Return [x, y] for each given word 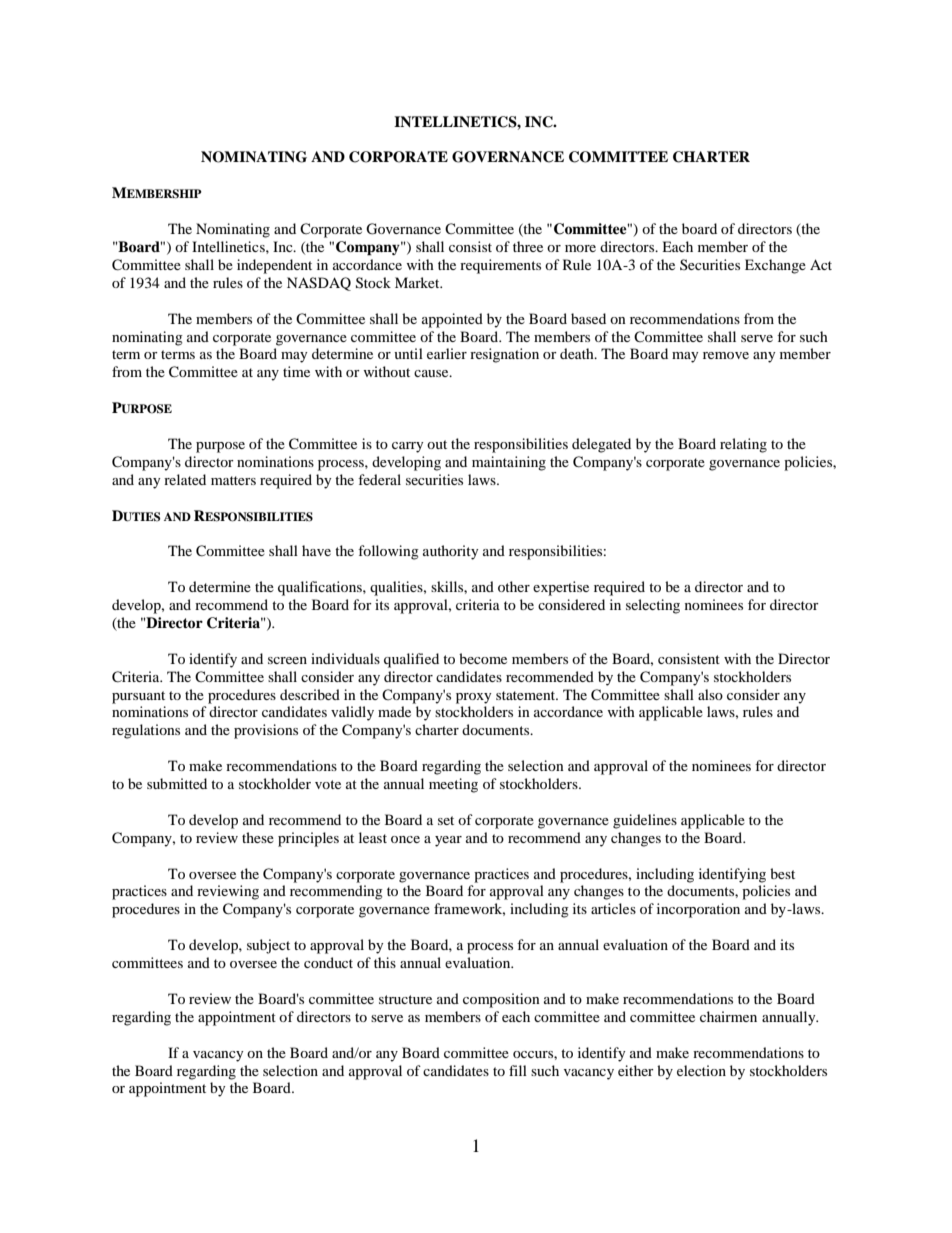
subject [268, 946]
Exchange [775, 266]
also [710, 694]
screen [287, 660]
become [483, 658]
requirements [500, 266]
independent [274, 266]
